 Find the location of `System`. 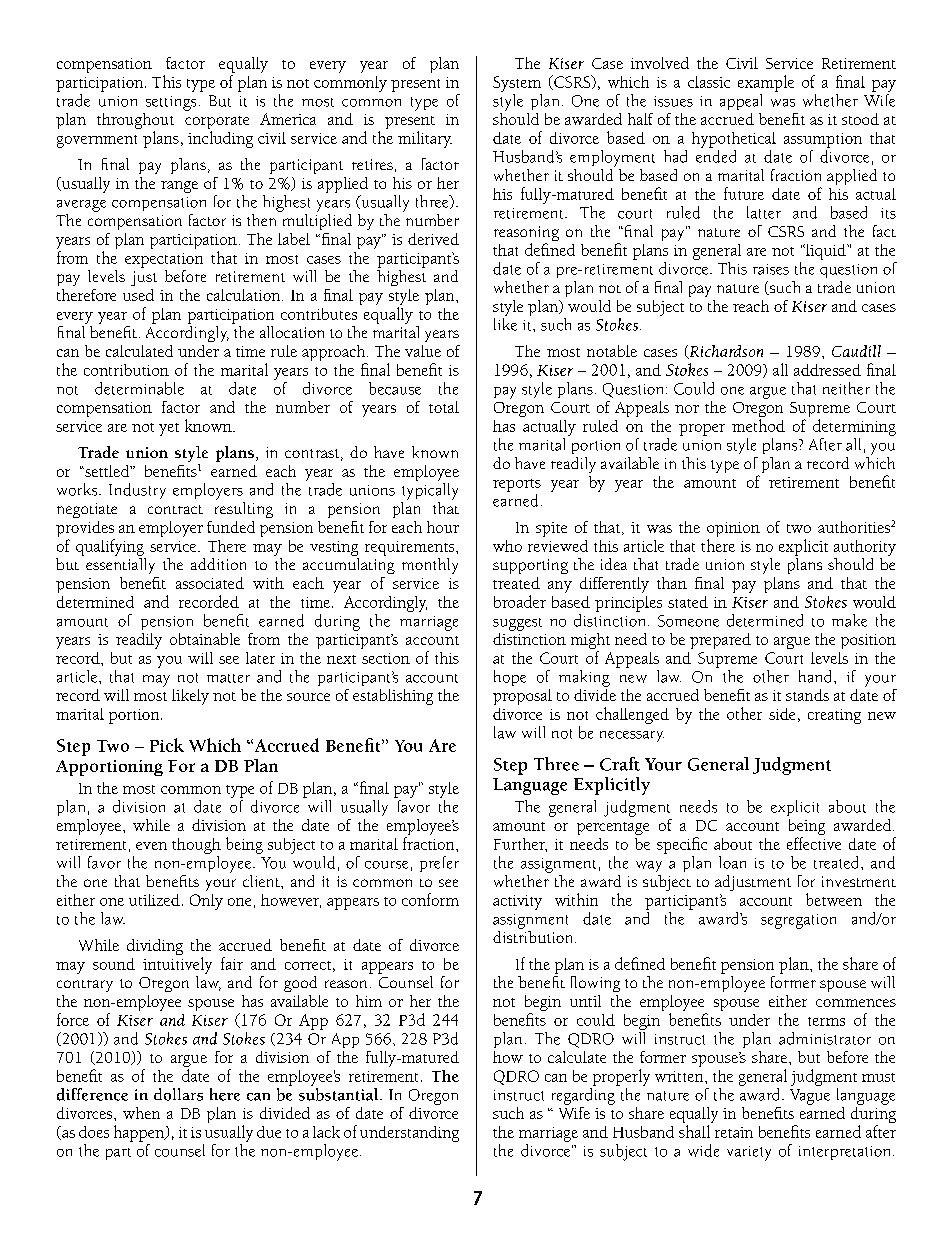

System is located at coordinates (517, 84).
